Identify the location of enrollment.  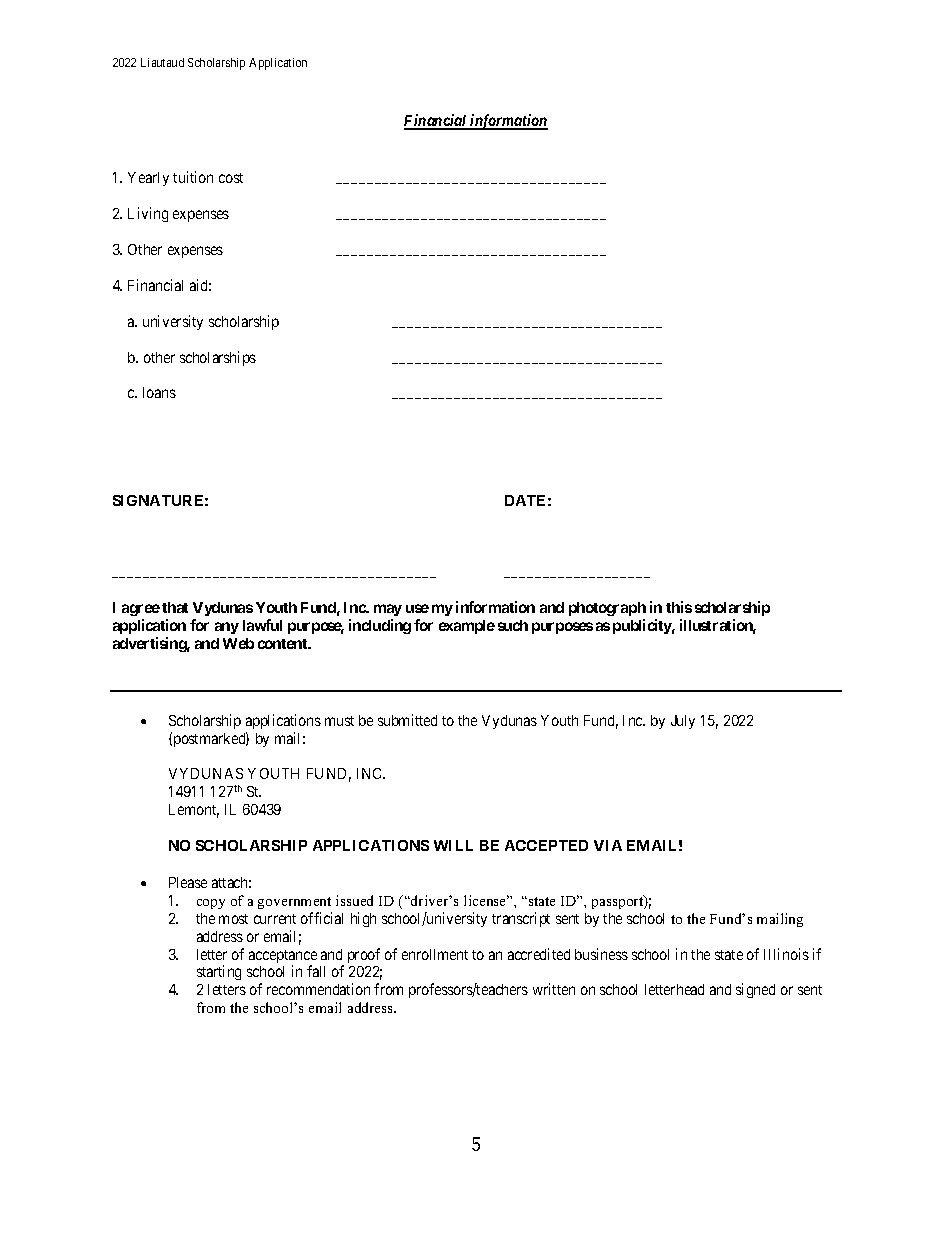
(435, 954).
